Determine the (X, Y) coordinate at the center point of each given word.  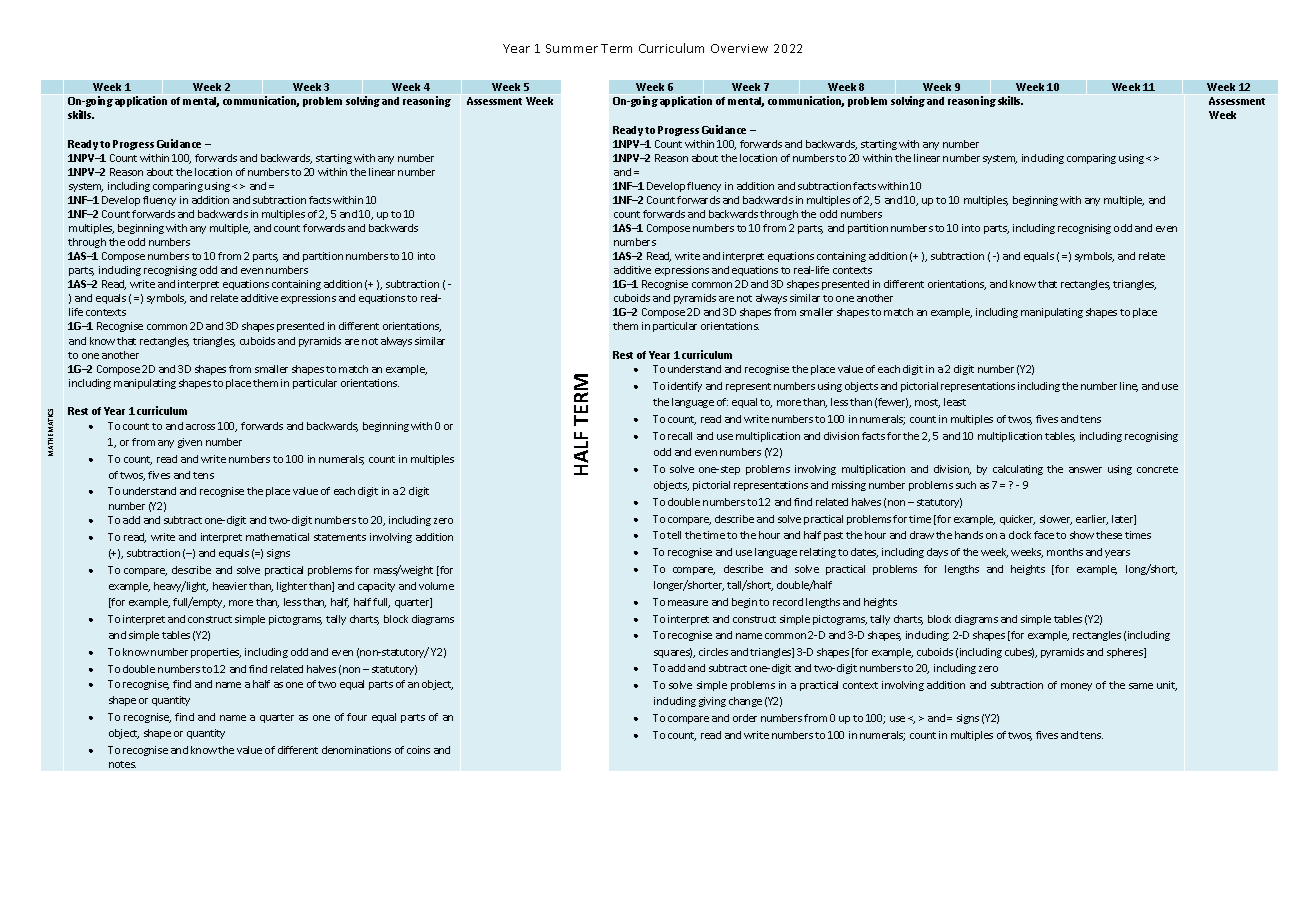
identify (685, 387)
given (190, 443)
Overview (739, 48)
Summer (572, 48)
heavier (230, 586)
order (745, 718)
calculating (1018, 470)
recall (680, 436)
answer (1085, 470)
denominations (356, 750)
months (1065, 552)
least (955, 402)
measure (688, 603)
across (200, 427)
